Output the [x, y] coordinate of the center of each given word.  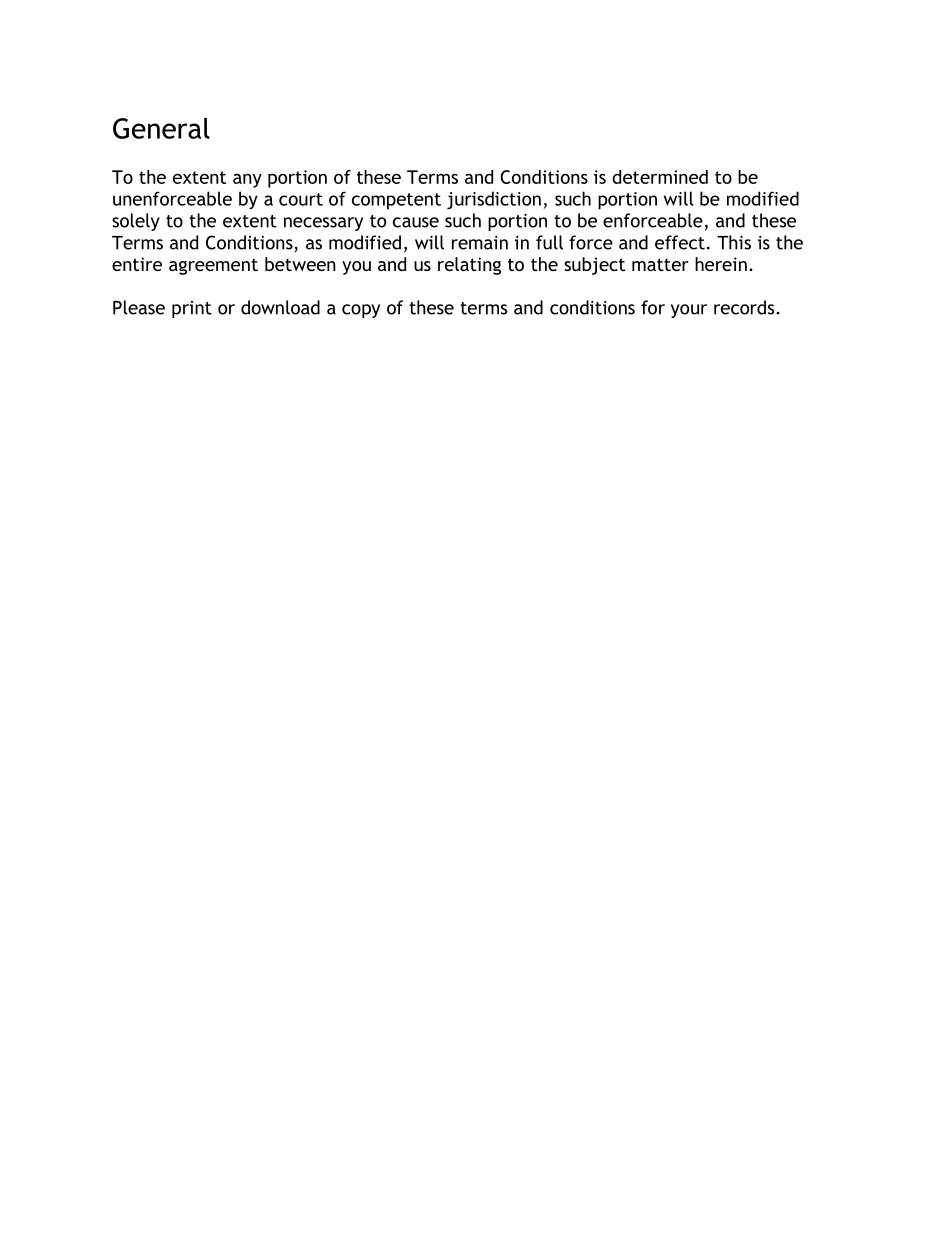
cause [416, 222]
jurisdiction [494, 200]
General [161, 128]
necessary [323, 224]
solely [136, 222]
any [247, 181]
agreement [213, 266]
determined [660, 177]
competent [396, 201]
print [192, 309]
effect [680, 242]
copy [361, 311]
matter [660, 264]
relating [469, 266]
